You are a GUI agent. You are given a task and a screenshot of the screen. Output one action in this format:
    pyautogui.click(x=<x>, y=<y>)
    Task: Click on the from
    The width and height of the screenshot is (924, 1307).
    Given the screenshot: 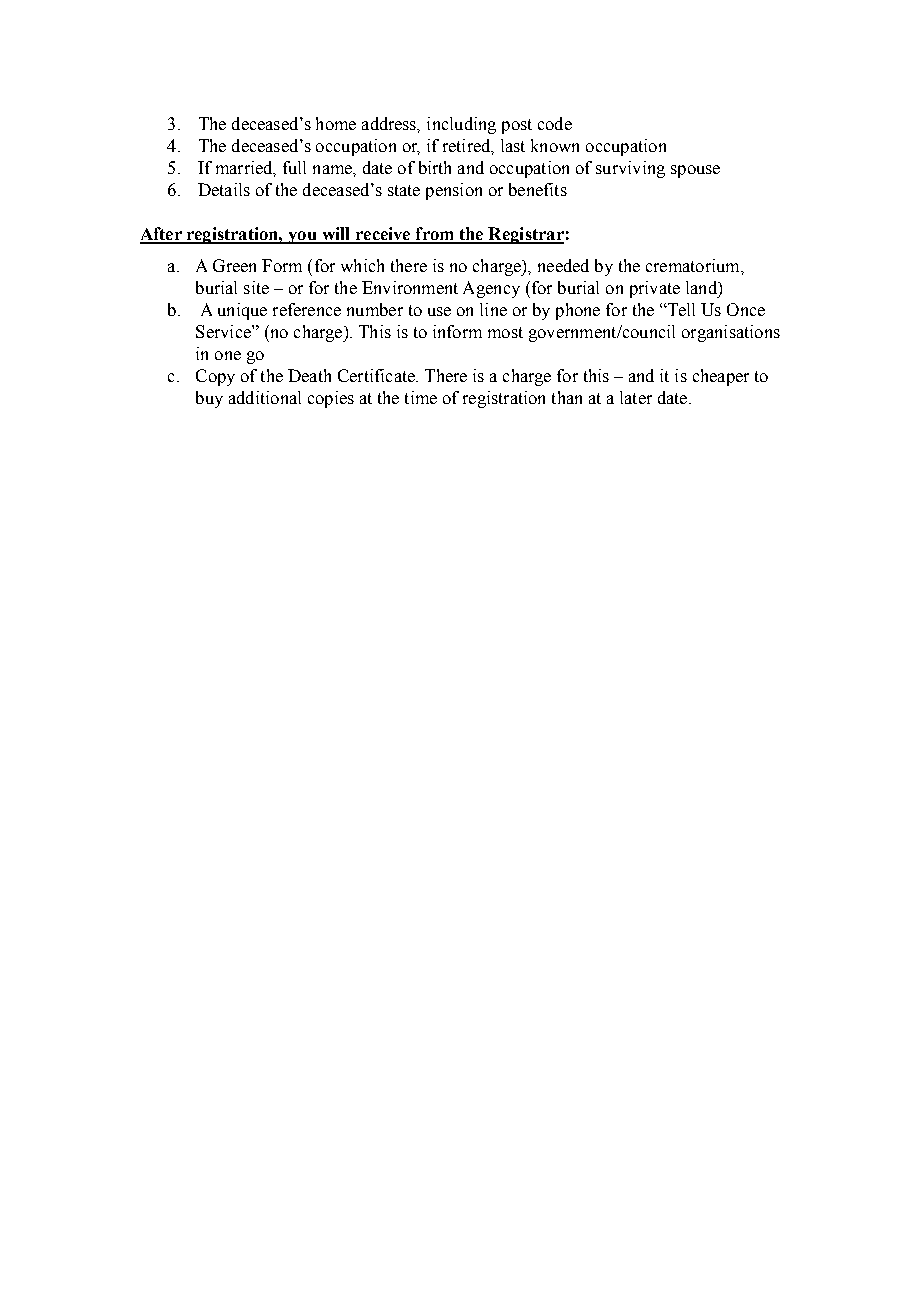 What is the action you would take?
    pyautogui.click(x=434, y=235)
